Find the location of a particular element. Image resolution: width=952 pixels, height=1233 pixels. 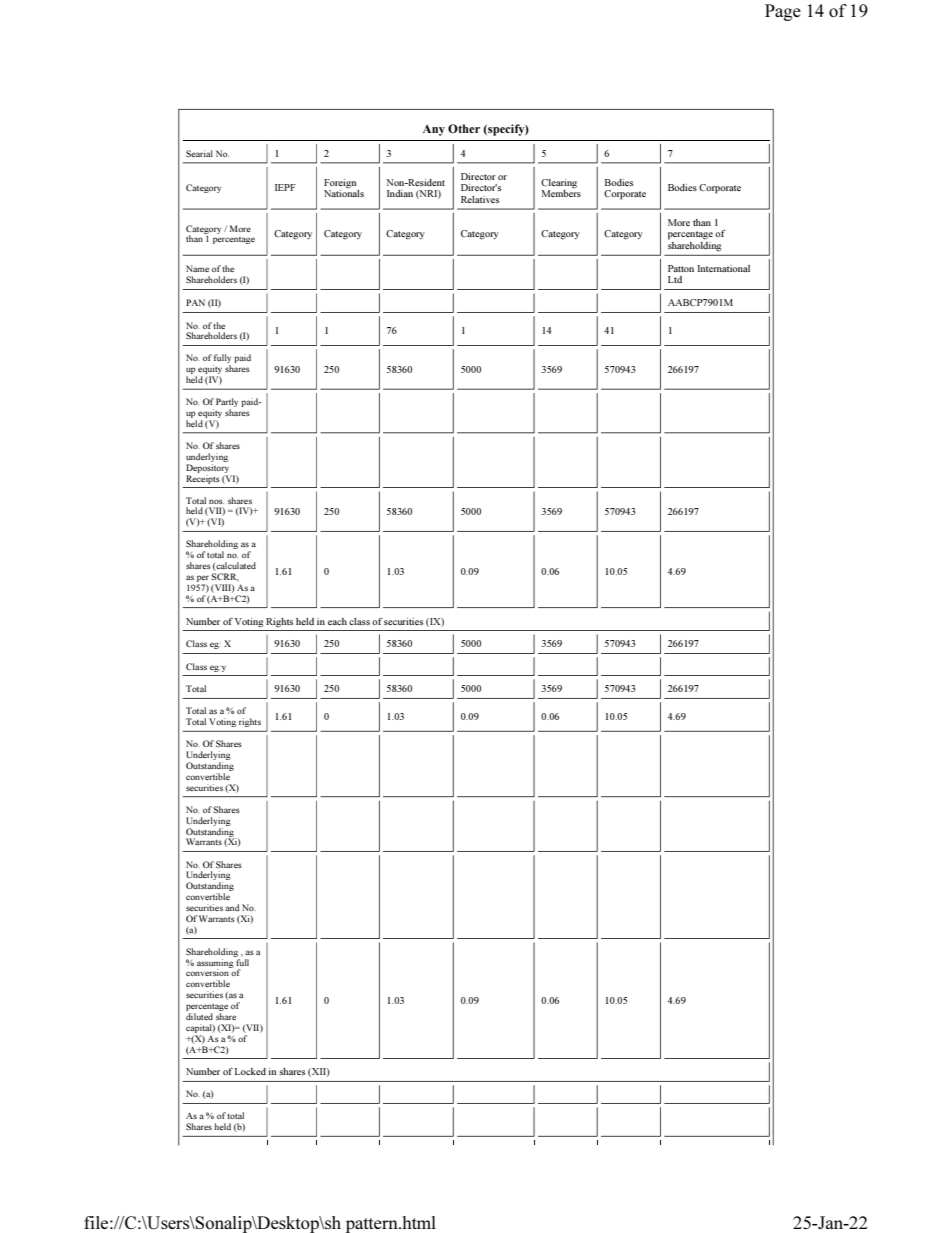

Ltd is located at coordinates (675, 279).
